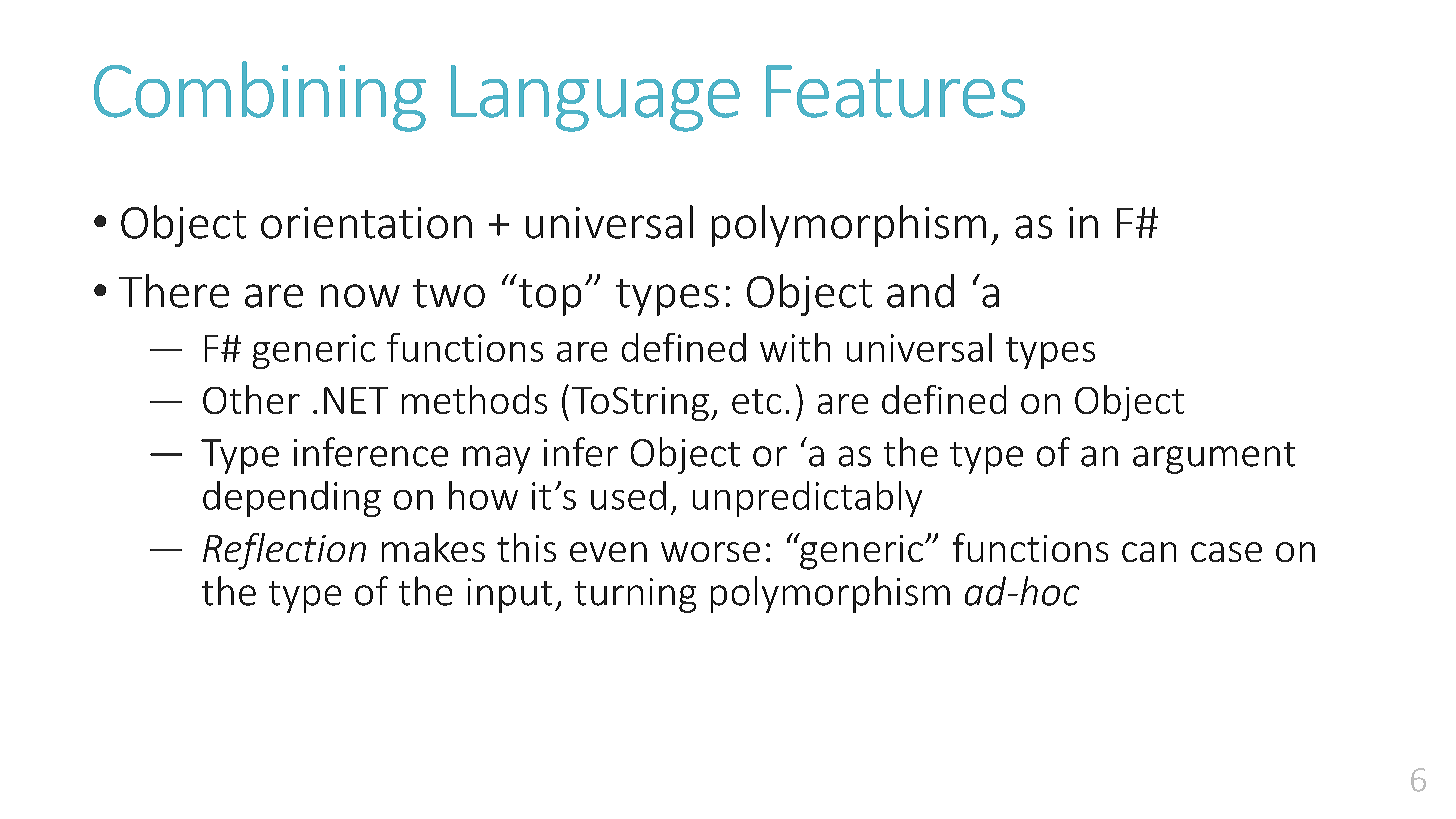  Describe the element at coordinates (920, 291) in the screenshot. I see `and` at that location.
